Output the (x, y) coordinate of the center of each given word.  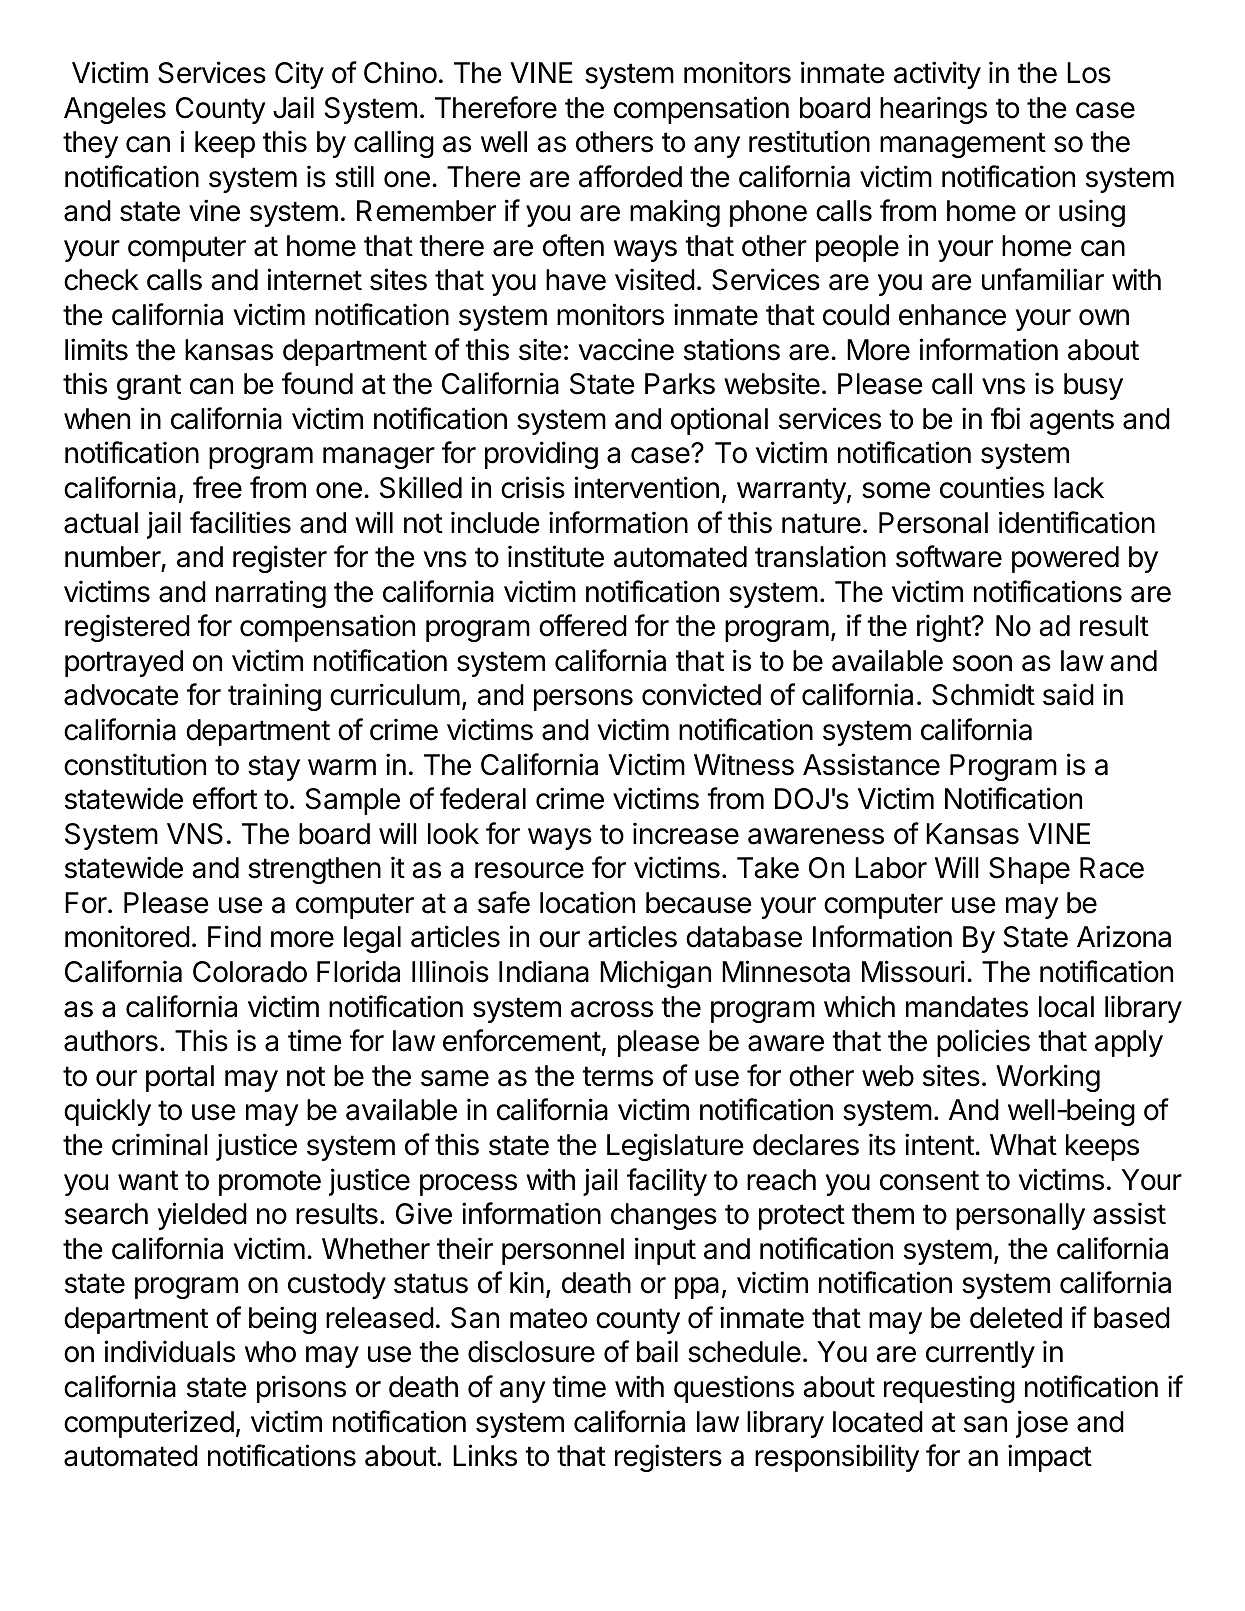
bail (657, 1351)
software (949, 556)
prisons (301, 1389)
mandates (967, 1007)
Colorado (250, 972)
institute (556, 556)
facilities (240, 522)
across (612, 1009)
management (963, 145)
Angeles (115, 110)
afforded (630, 176)
